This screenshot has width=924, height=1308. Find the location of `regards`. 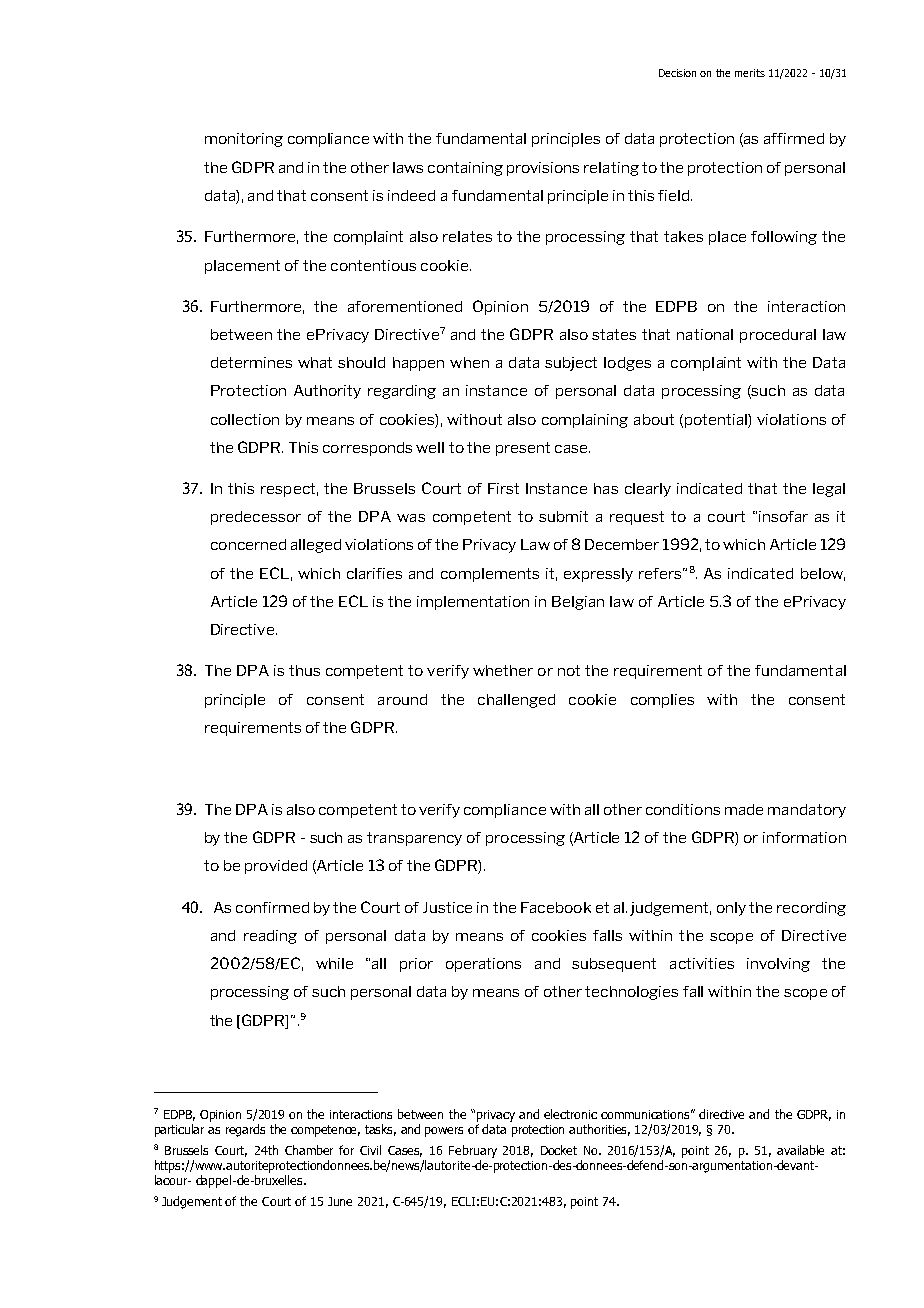

regards is located at coordinates (245, 1130).
